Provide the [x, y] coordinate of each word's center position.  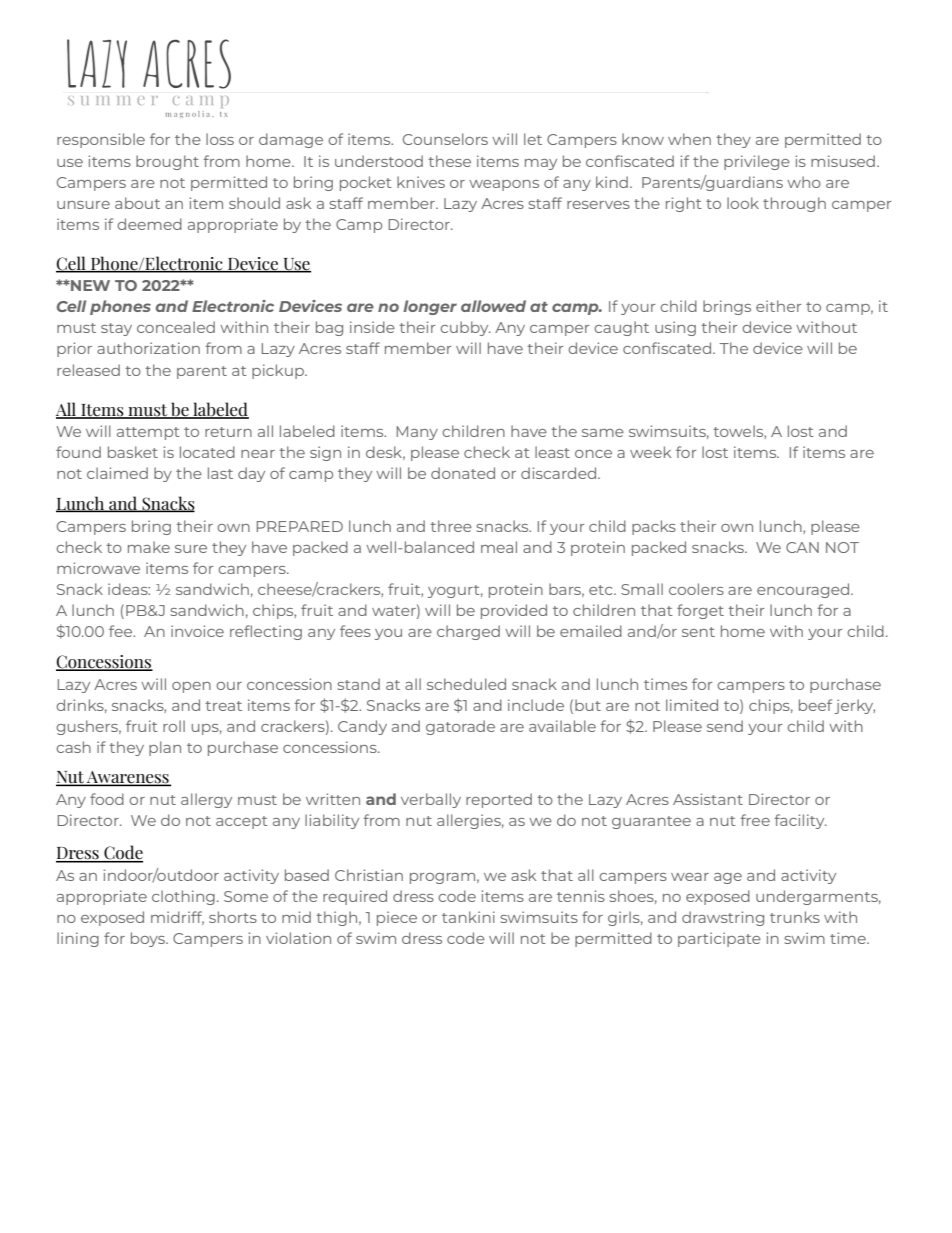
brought [167, 162]
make [149, 547]
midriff [177, 918]
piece [397, 918]
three [451, 526]
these [449, 161]
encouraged [804, 590]
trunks [795, 917]
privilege [757, 162]
